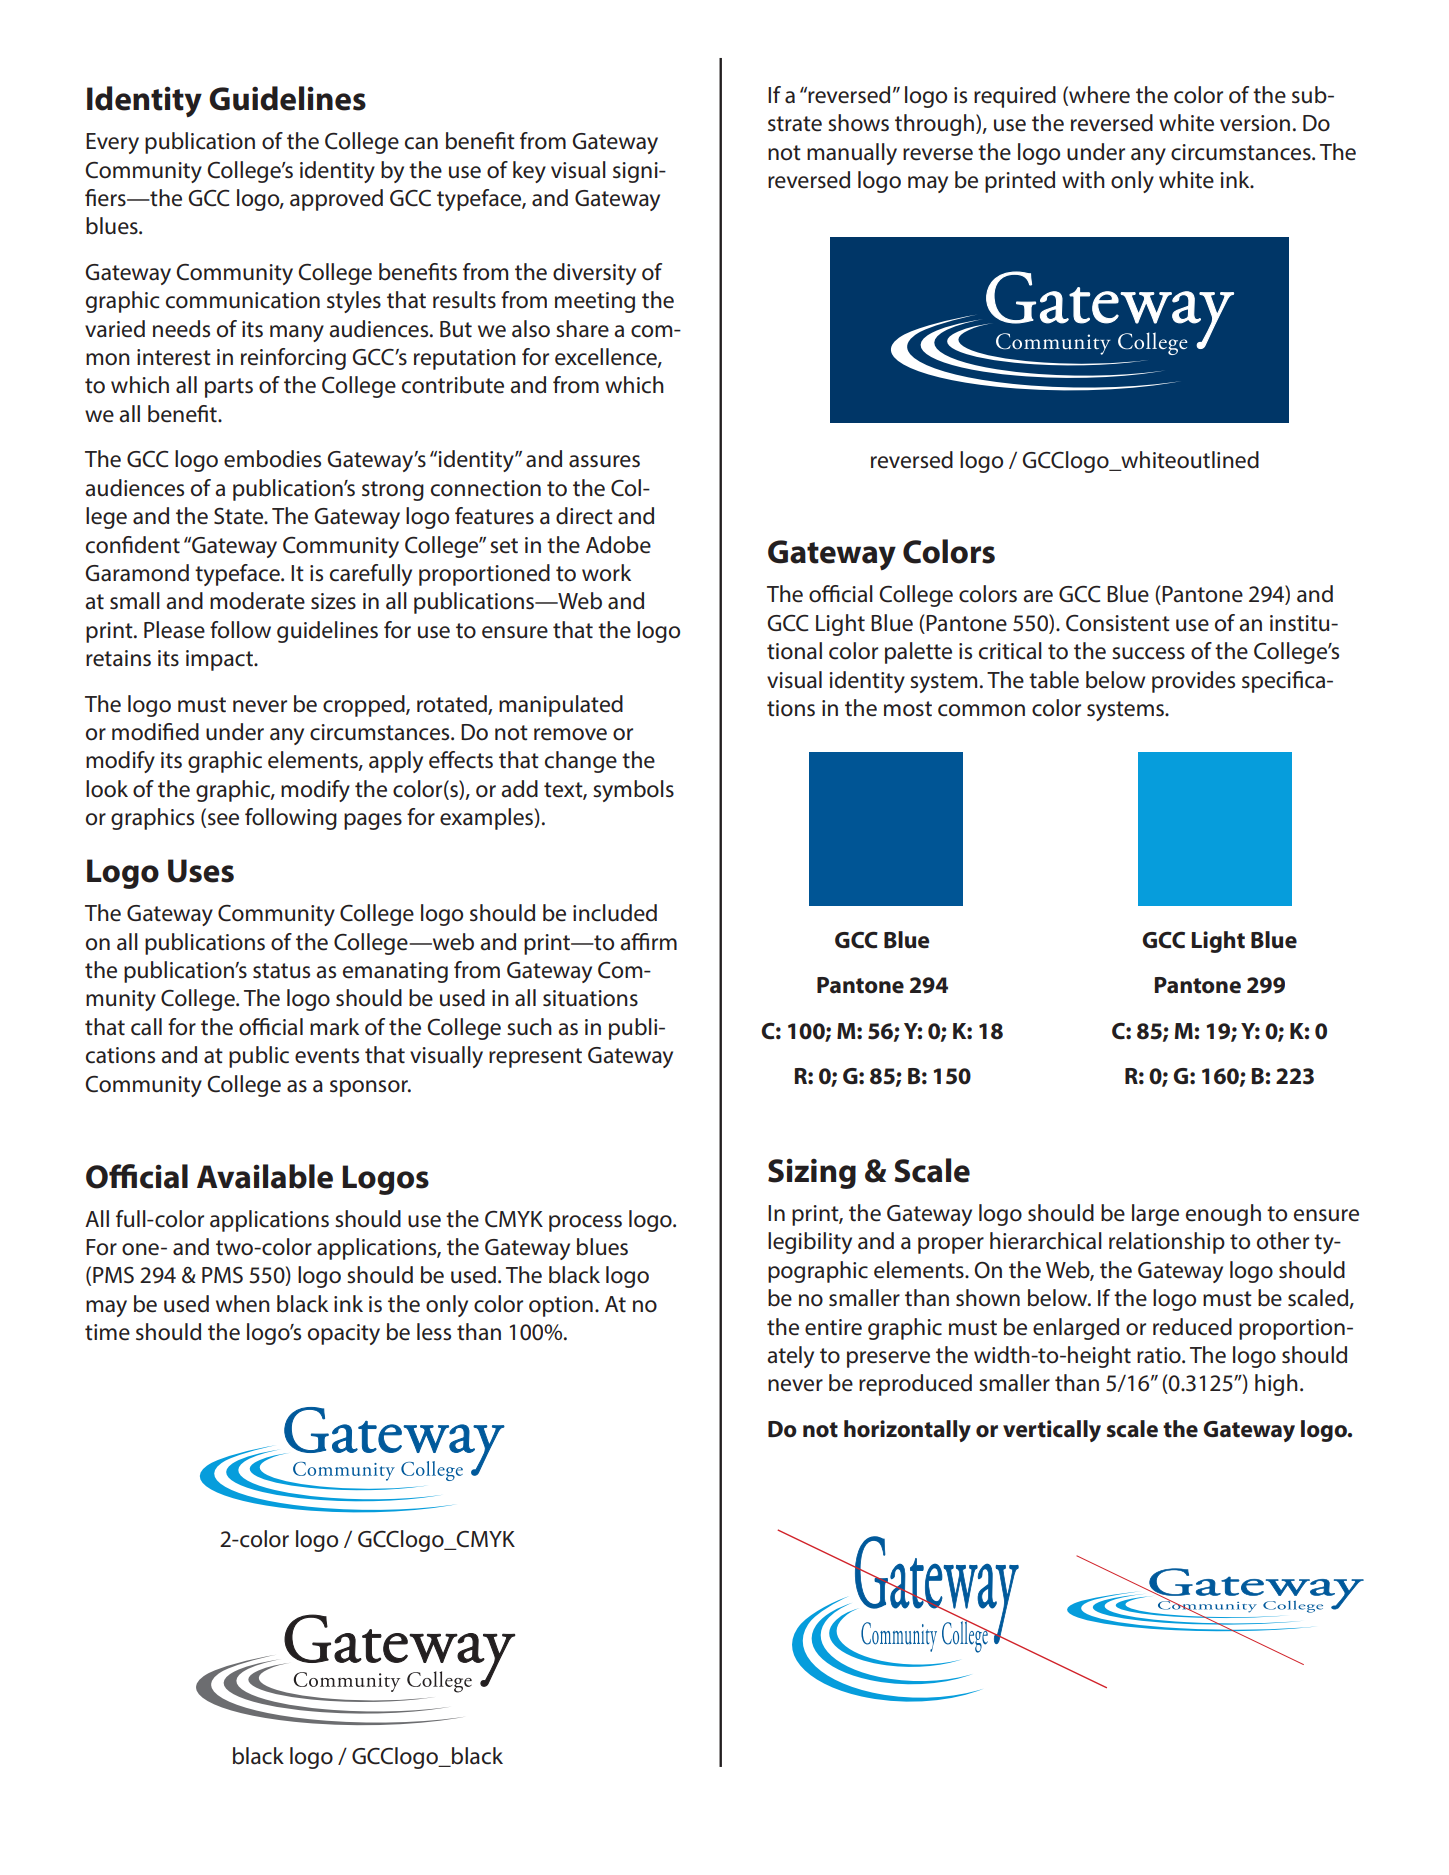  Describe the element at coordinates (112, 143) in the screenshot. I see `Every` at that location.
